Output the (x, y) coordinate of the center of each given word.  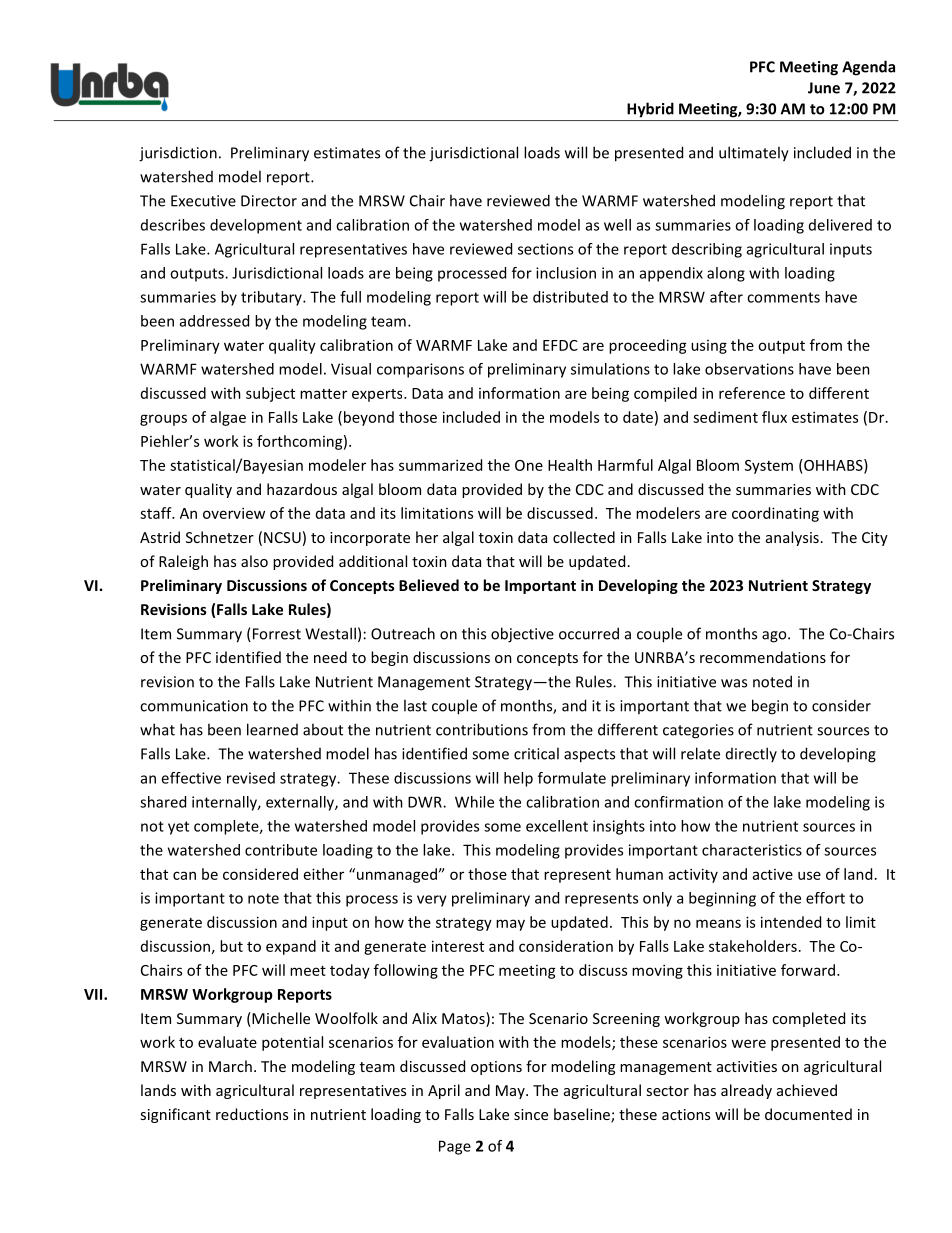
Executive (203, 201)
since (531, 1114)
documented (808, 1114)
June (824, 88)
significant (175, 1115)
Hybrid (650, 110)
